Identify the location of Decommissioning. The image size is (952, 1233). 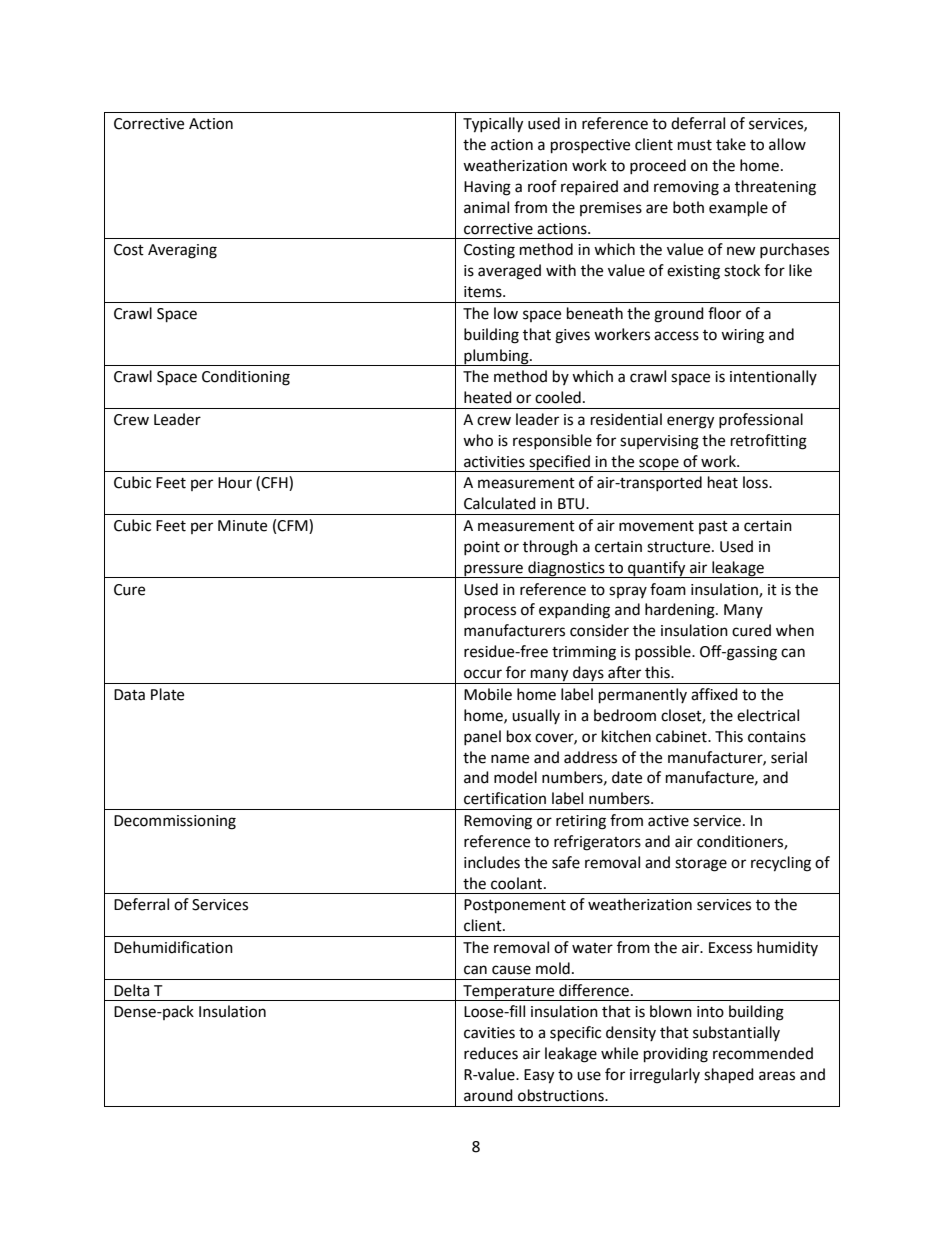
(175, 822).
